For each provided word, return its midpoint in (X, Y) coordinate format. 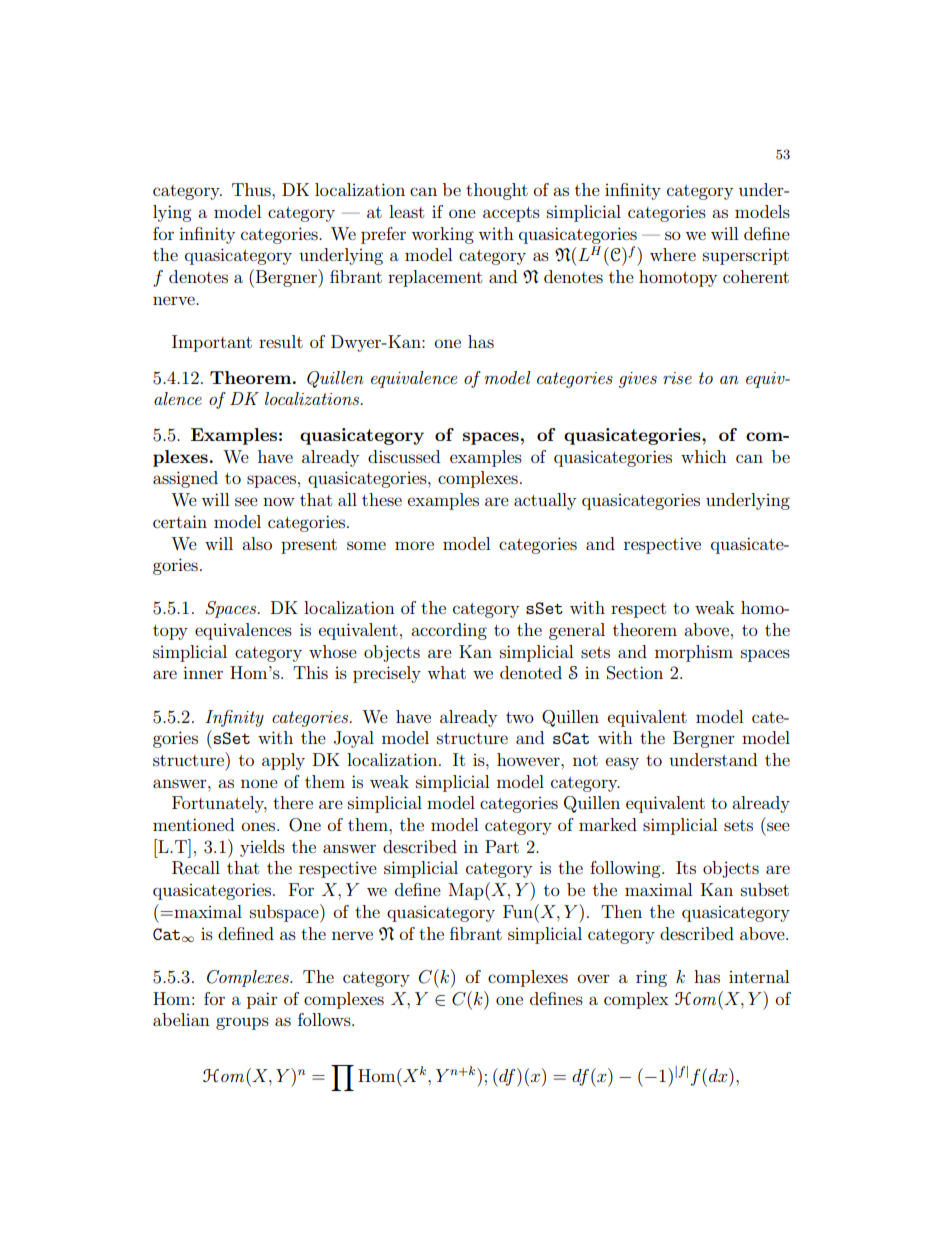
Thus (252, 189)
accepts (511, 214)
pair (262, 1000)
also (257, 543)
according (449, 631)
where (673, 254)
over (594, 978)
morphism (694, 653)
